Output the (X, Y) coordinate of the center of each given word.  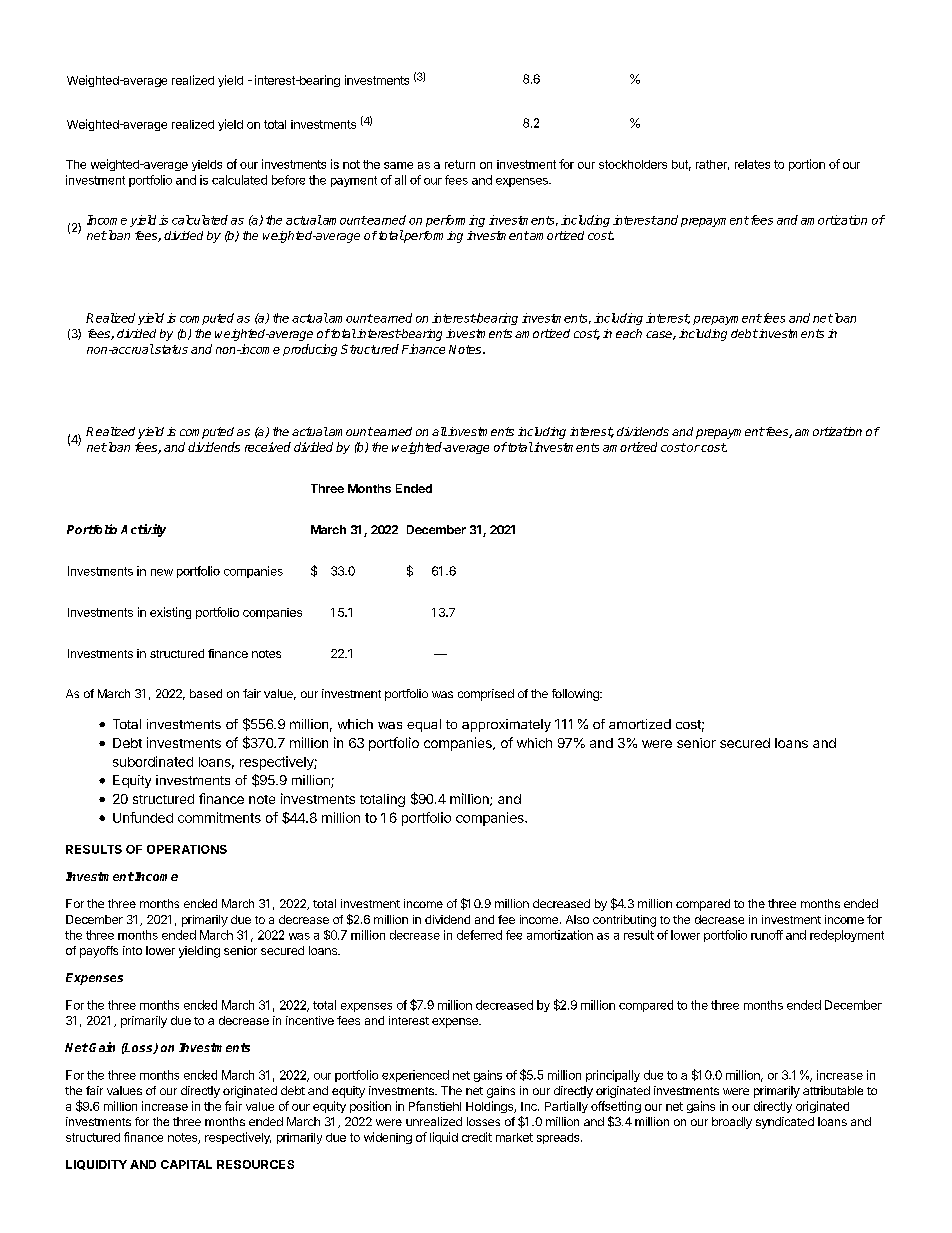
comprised (486, 695)
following (576, 695)
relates (752, 164)
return (460, 164)
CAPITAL (186, 1164)
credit (477, 1137)
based (206, 693)
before (288, 180)
